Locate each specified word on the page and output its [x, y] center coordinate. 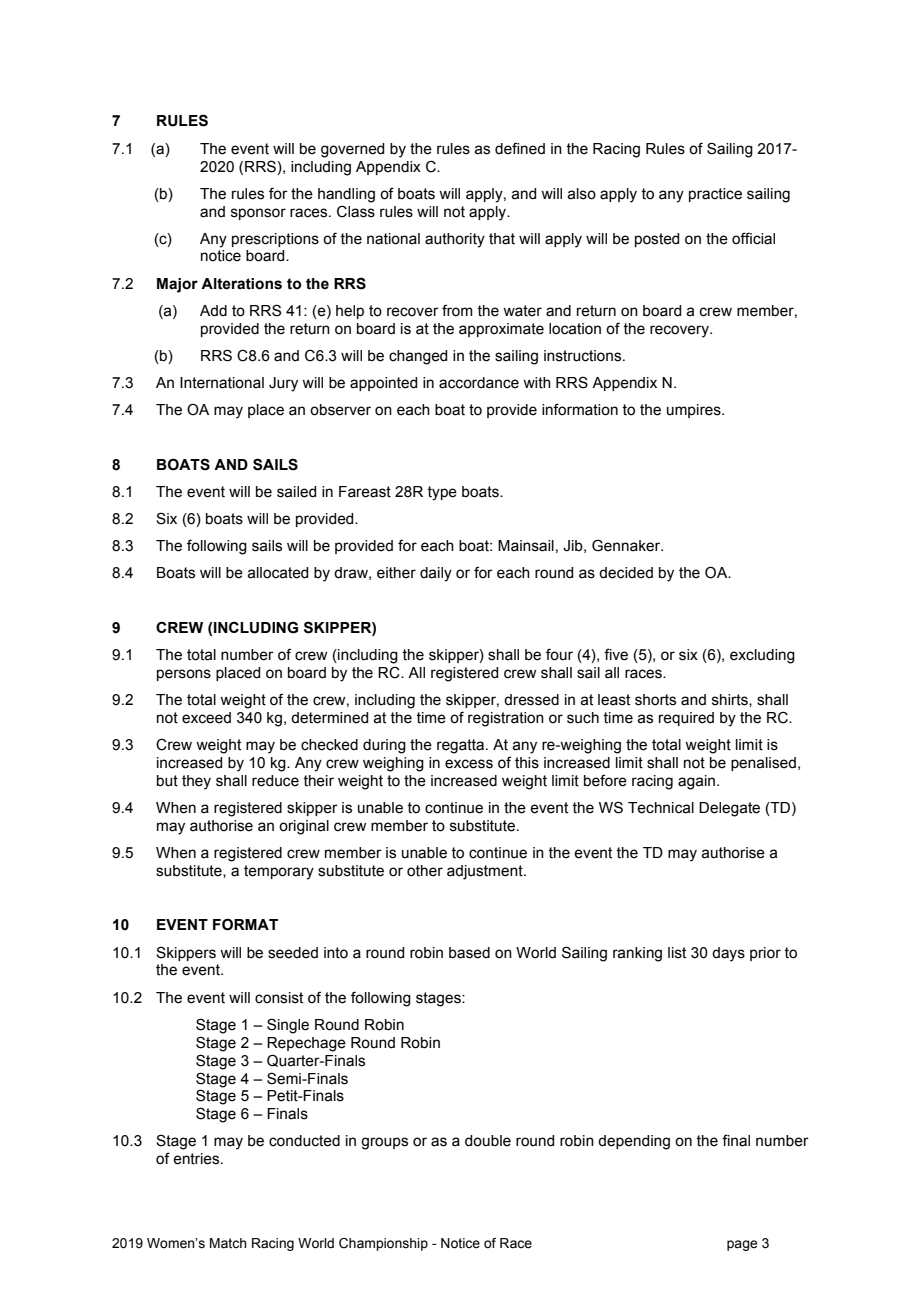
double [488, 1141]
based [469, 953]
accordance [479, 383]
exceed [206, 718]
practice [715, 195]
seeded [293, 953]
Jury [283, 384]
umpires [695, 411]
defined [520, 148]
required [686, 719]
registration [506, 719]
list [677, 953]
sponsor [258, 214]
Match [228, 1243]
